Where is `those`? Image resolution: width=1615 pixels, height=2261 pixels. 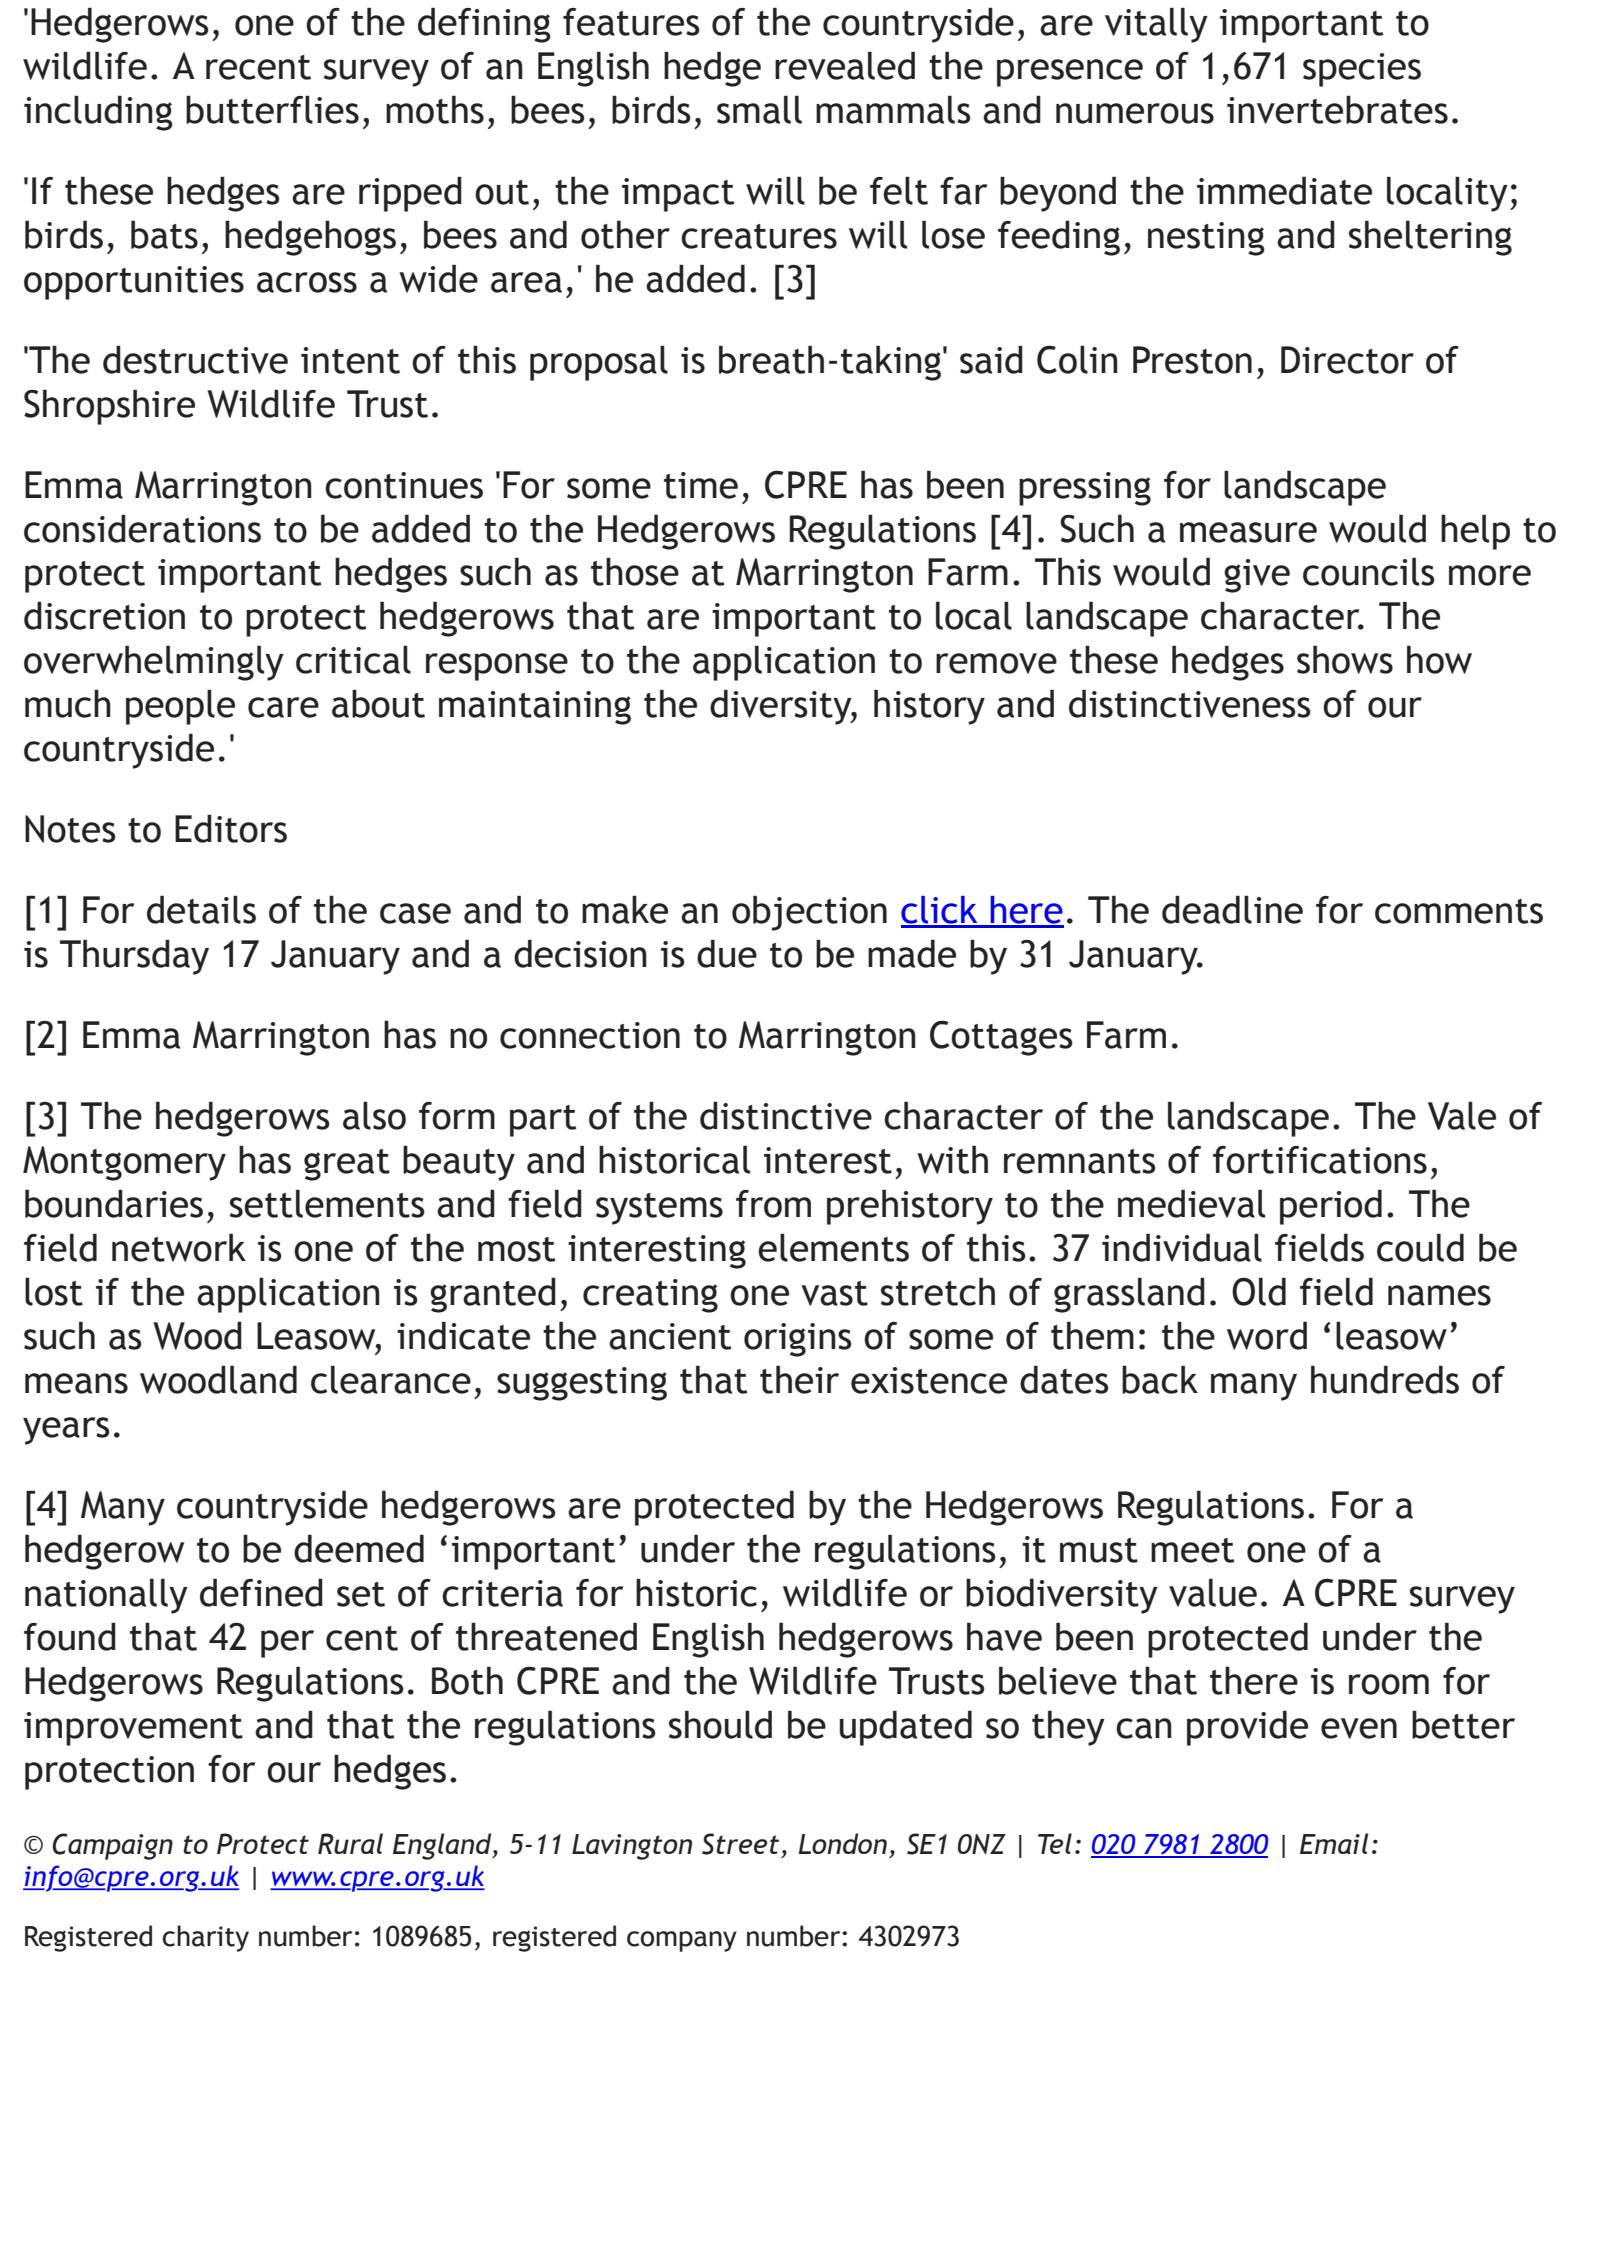 those is located at coordinates (635, 571).
